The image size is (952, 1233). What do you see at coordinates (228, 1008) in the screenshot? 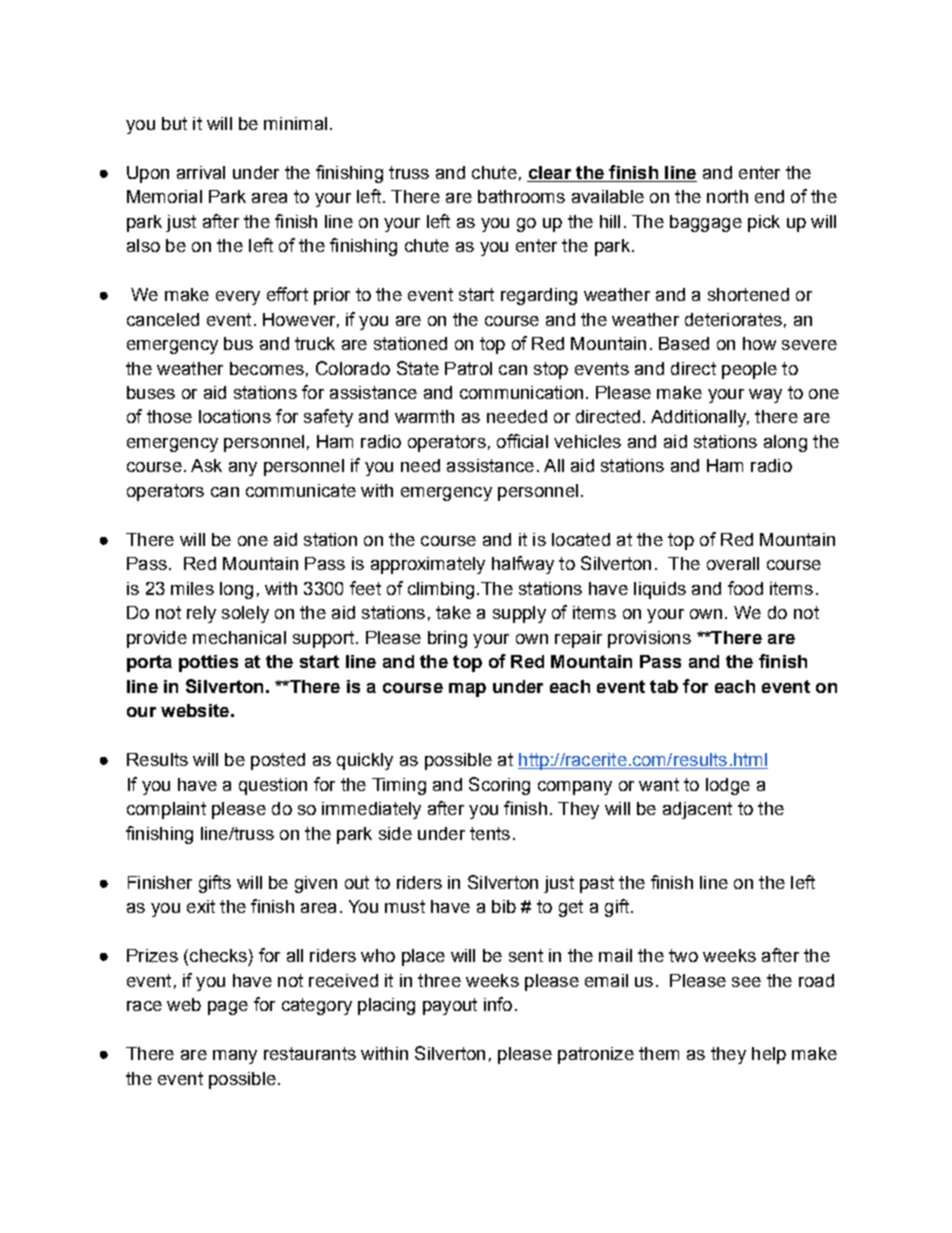
I see `page` at bounding box center [228, 1008].
